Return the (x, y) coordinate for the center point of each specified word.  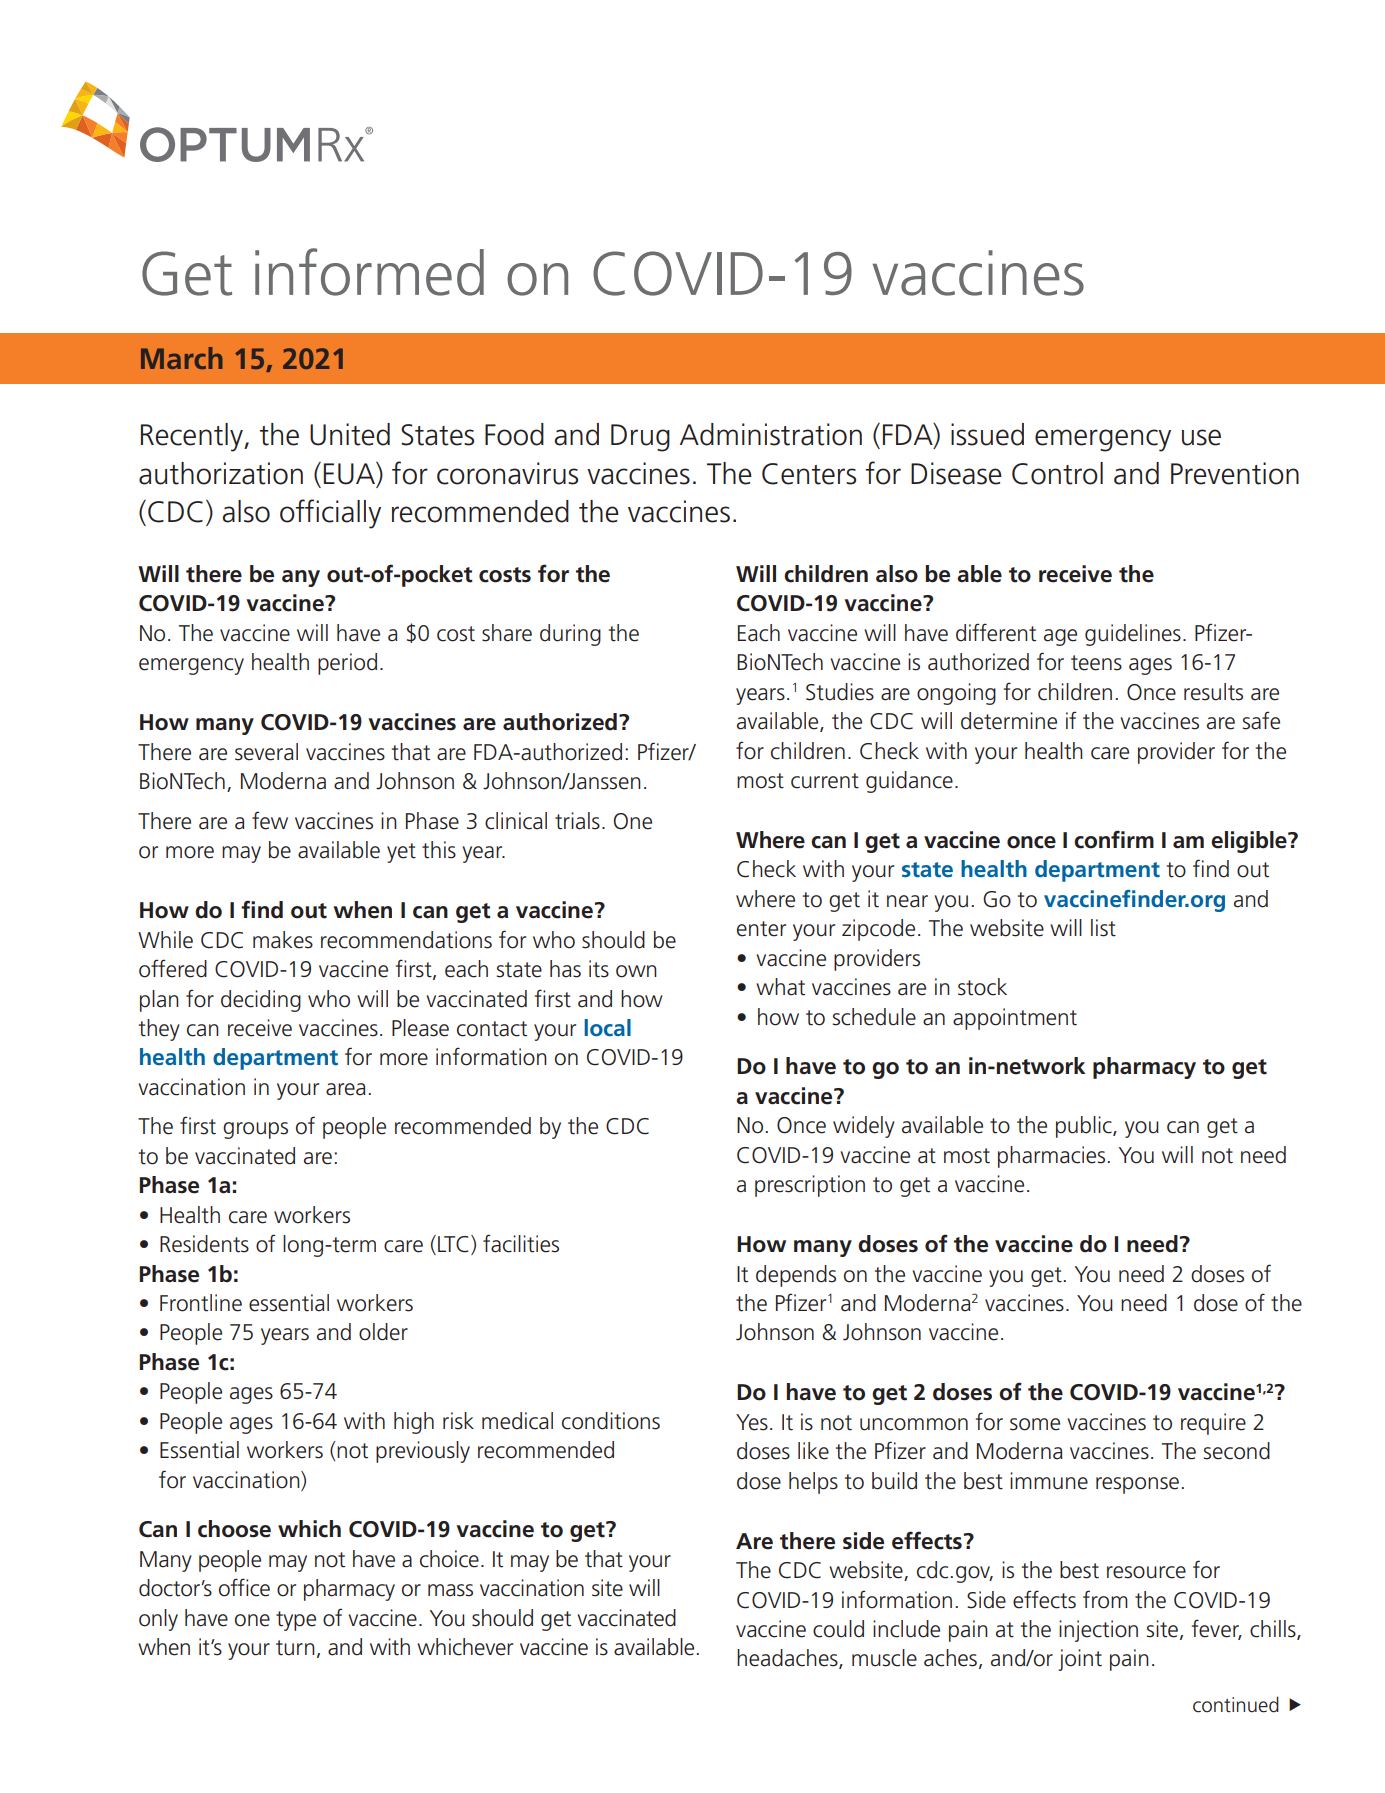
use (1201, 437)
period (347, 664)
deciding (261, 1001)
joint (1080, 1660)
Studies (840, 692)
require (1213, 1424)
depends (796, 1276)
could (838, 1629)
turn (295, 1648)
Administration (771, 434)
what (780, 987)
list (1103, 928)
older (383, 1332)
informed (369, 272)
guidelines (1133, 635)
